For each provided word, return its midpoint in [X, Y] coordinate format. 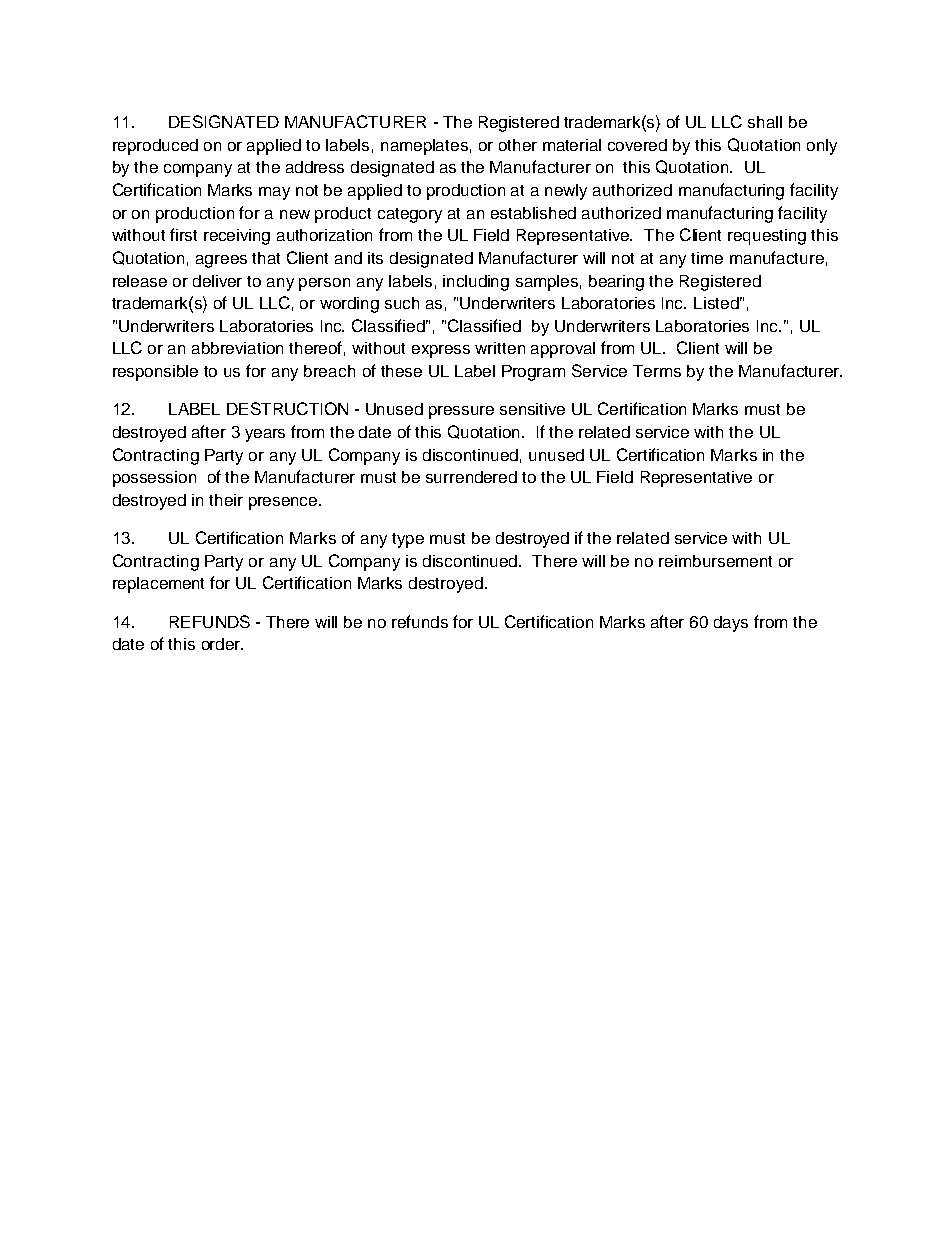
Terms [657, 371]
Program [533, 373]
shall [765, 122]
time [707, 258]
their [226, 500]
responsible [155, 373]
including [476, 283]
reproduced [155, 147]
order [222, 644]
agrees [221, 261]
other [518, 145]
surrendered [471, 477]
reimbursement [715, 561]
